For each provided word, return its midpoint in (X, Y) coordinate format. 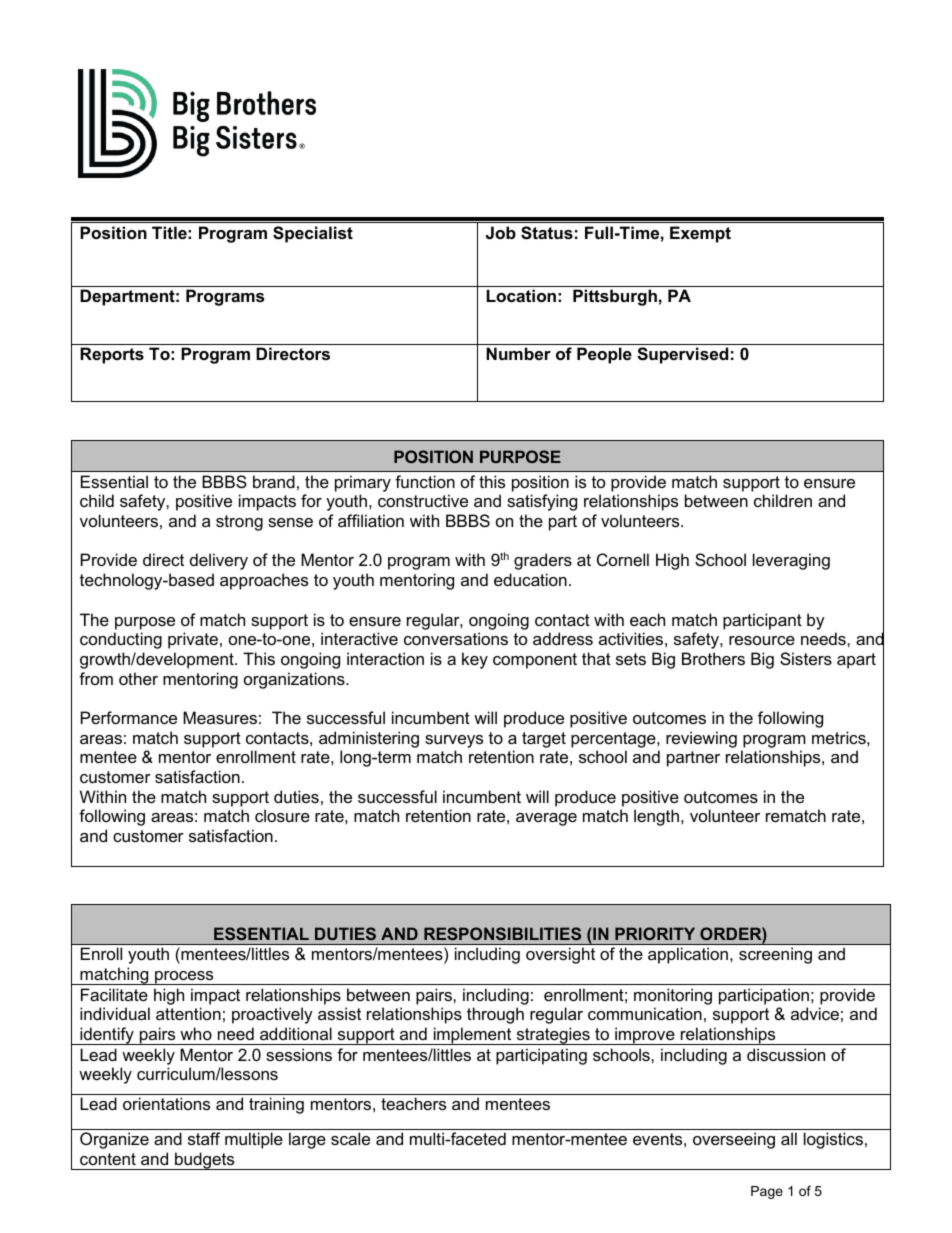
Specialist (313, 234)
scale (350, 1138)
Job (501, 232)
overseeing (734, 1140)
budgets (205, 1161)
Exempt (700, 234)
